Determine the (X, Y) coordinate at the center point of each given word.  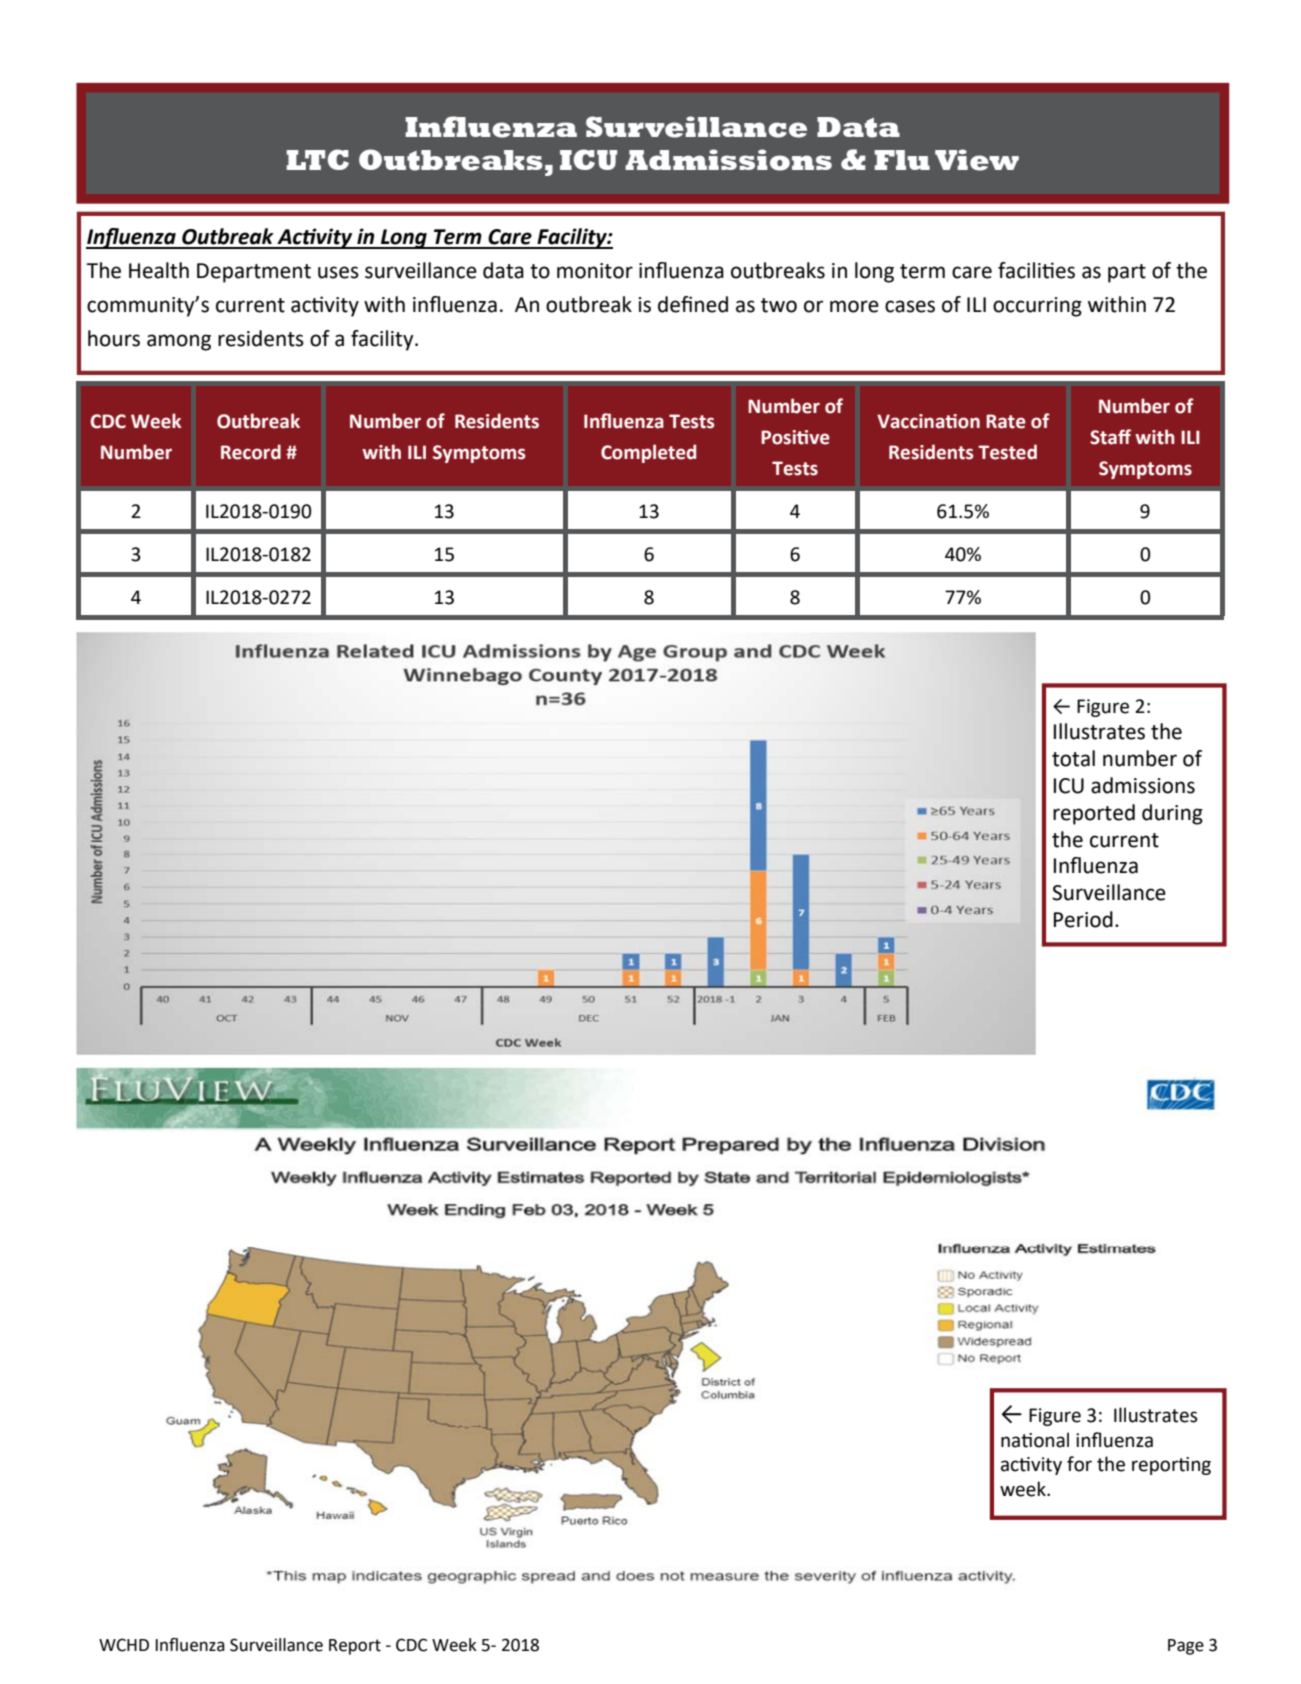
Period (1083, 919)
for (1079, 1464)
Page (1186, 1647)
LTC (317, 159)
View (977, 160)
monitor (595, 271)
